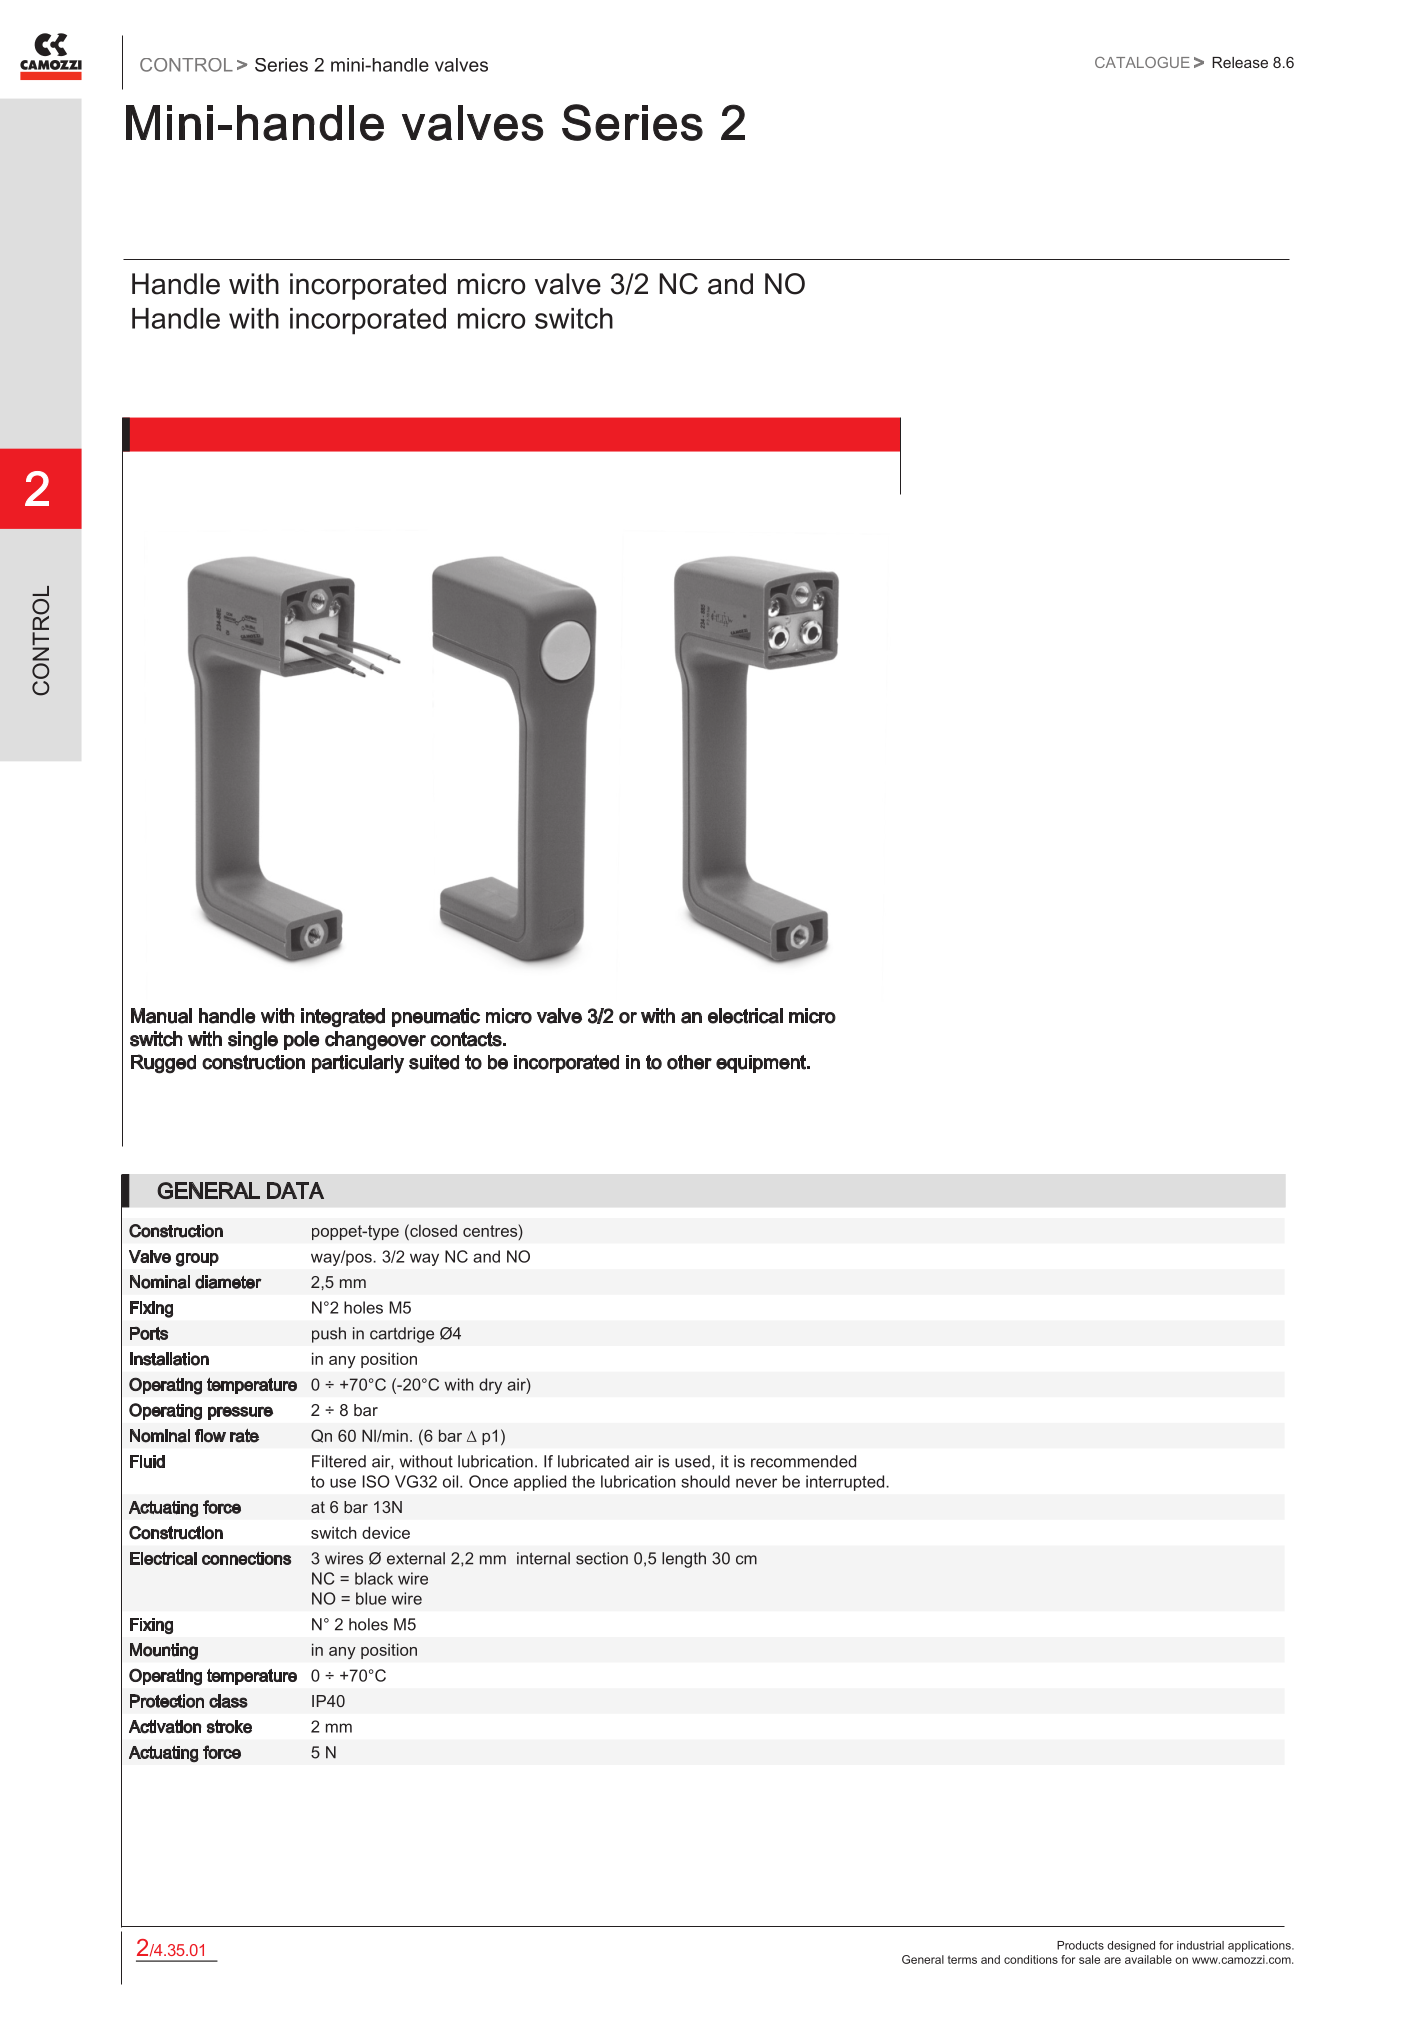  What do you see at coordinates (1240, 62) in the page?
I see `Release` at bounding box center [1240, 62].
